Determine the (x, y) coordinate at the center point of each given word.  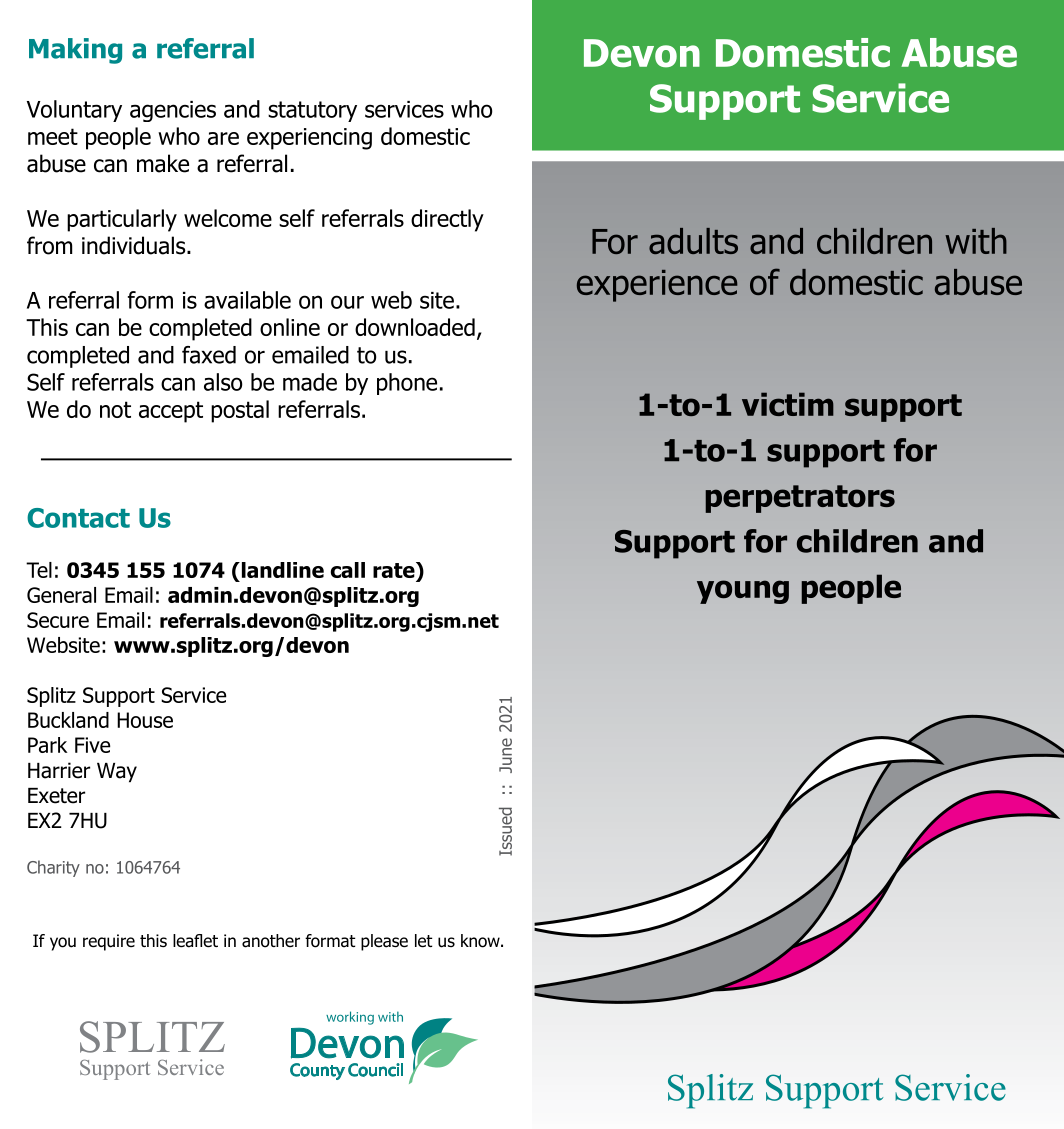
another (271, 941)
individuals (135, 245)
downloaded (415, 327)
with (976, 241)
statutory (312, 111)
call (348, 570)
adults (693, 241)
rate (395, 570)
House (145, 720)
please (384, 942)
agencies (173, 111)
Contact (78, 518)
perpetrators (800, 499)
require (109, 942)
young (743, 592)
